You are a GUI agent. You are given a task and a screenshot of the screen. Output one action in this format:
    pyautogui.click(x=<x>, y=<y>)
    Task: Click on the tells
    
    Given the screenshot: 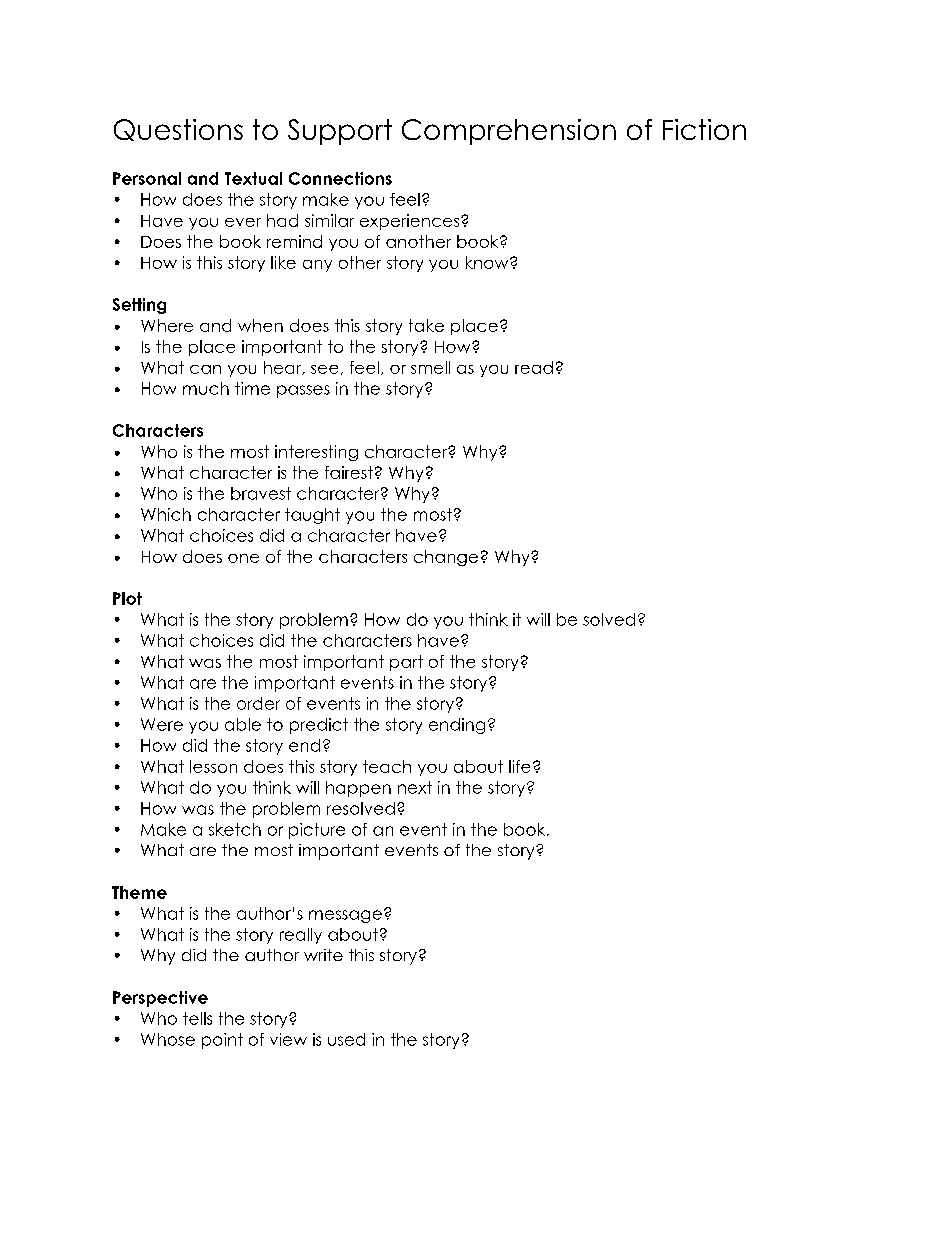 What is the action you would take?
    pyautogui.click(x=197, y=1018)
